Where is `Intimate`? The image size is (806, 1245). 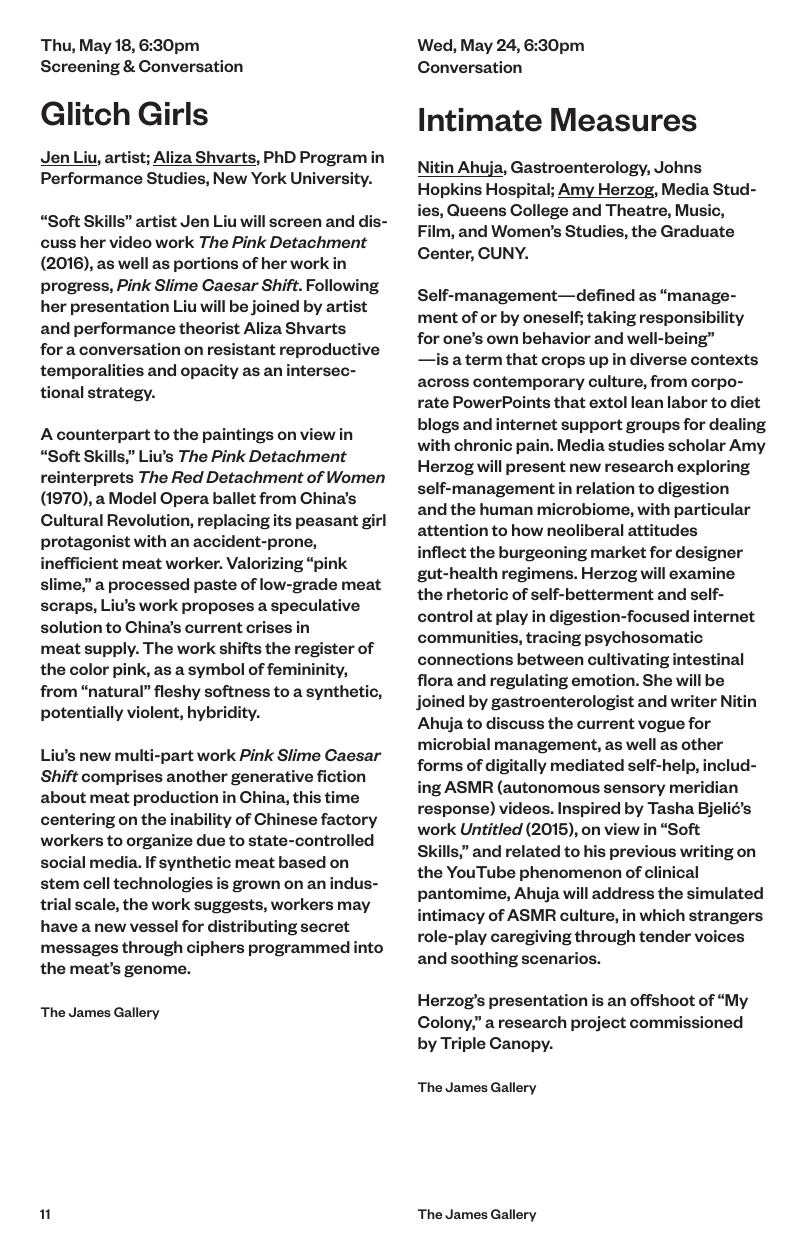
Intimate is located at coordinates (480, 120).
